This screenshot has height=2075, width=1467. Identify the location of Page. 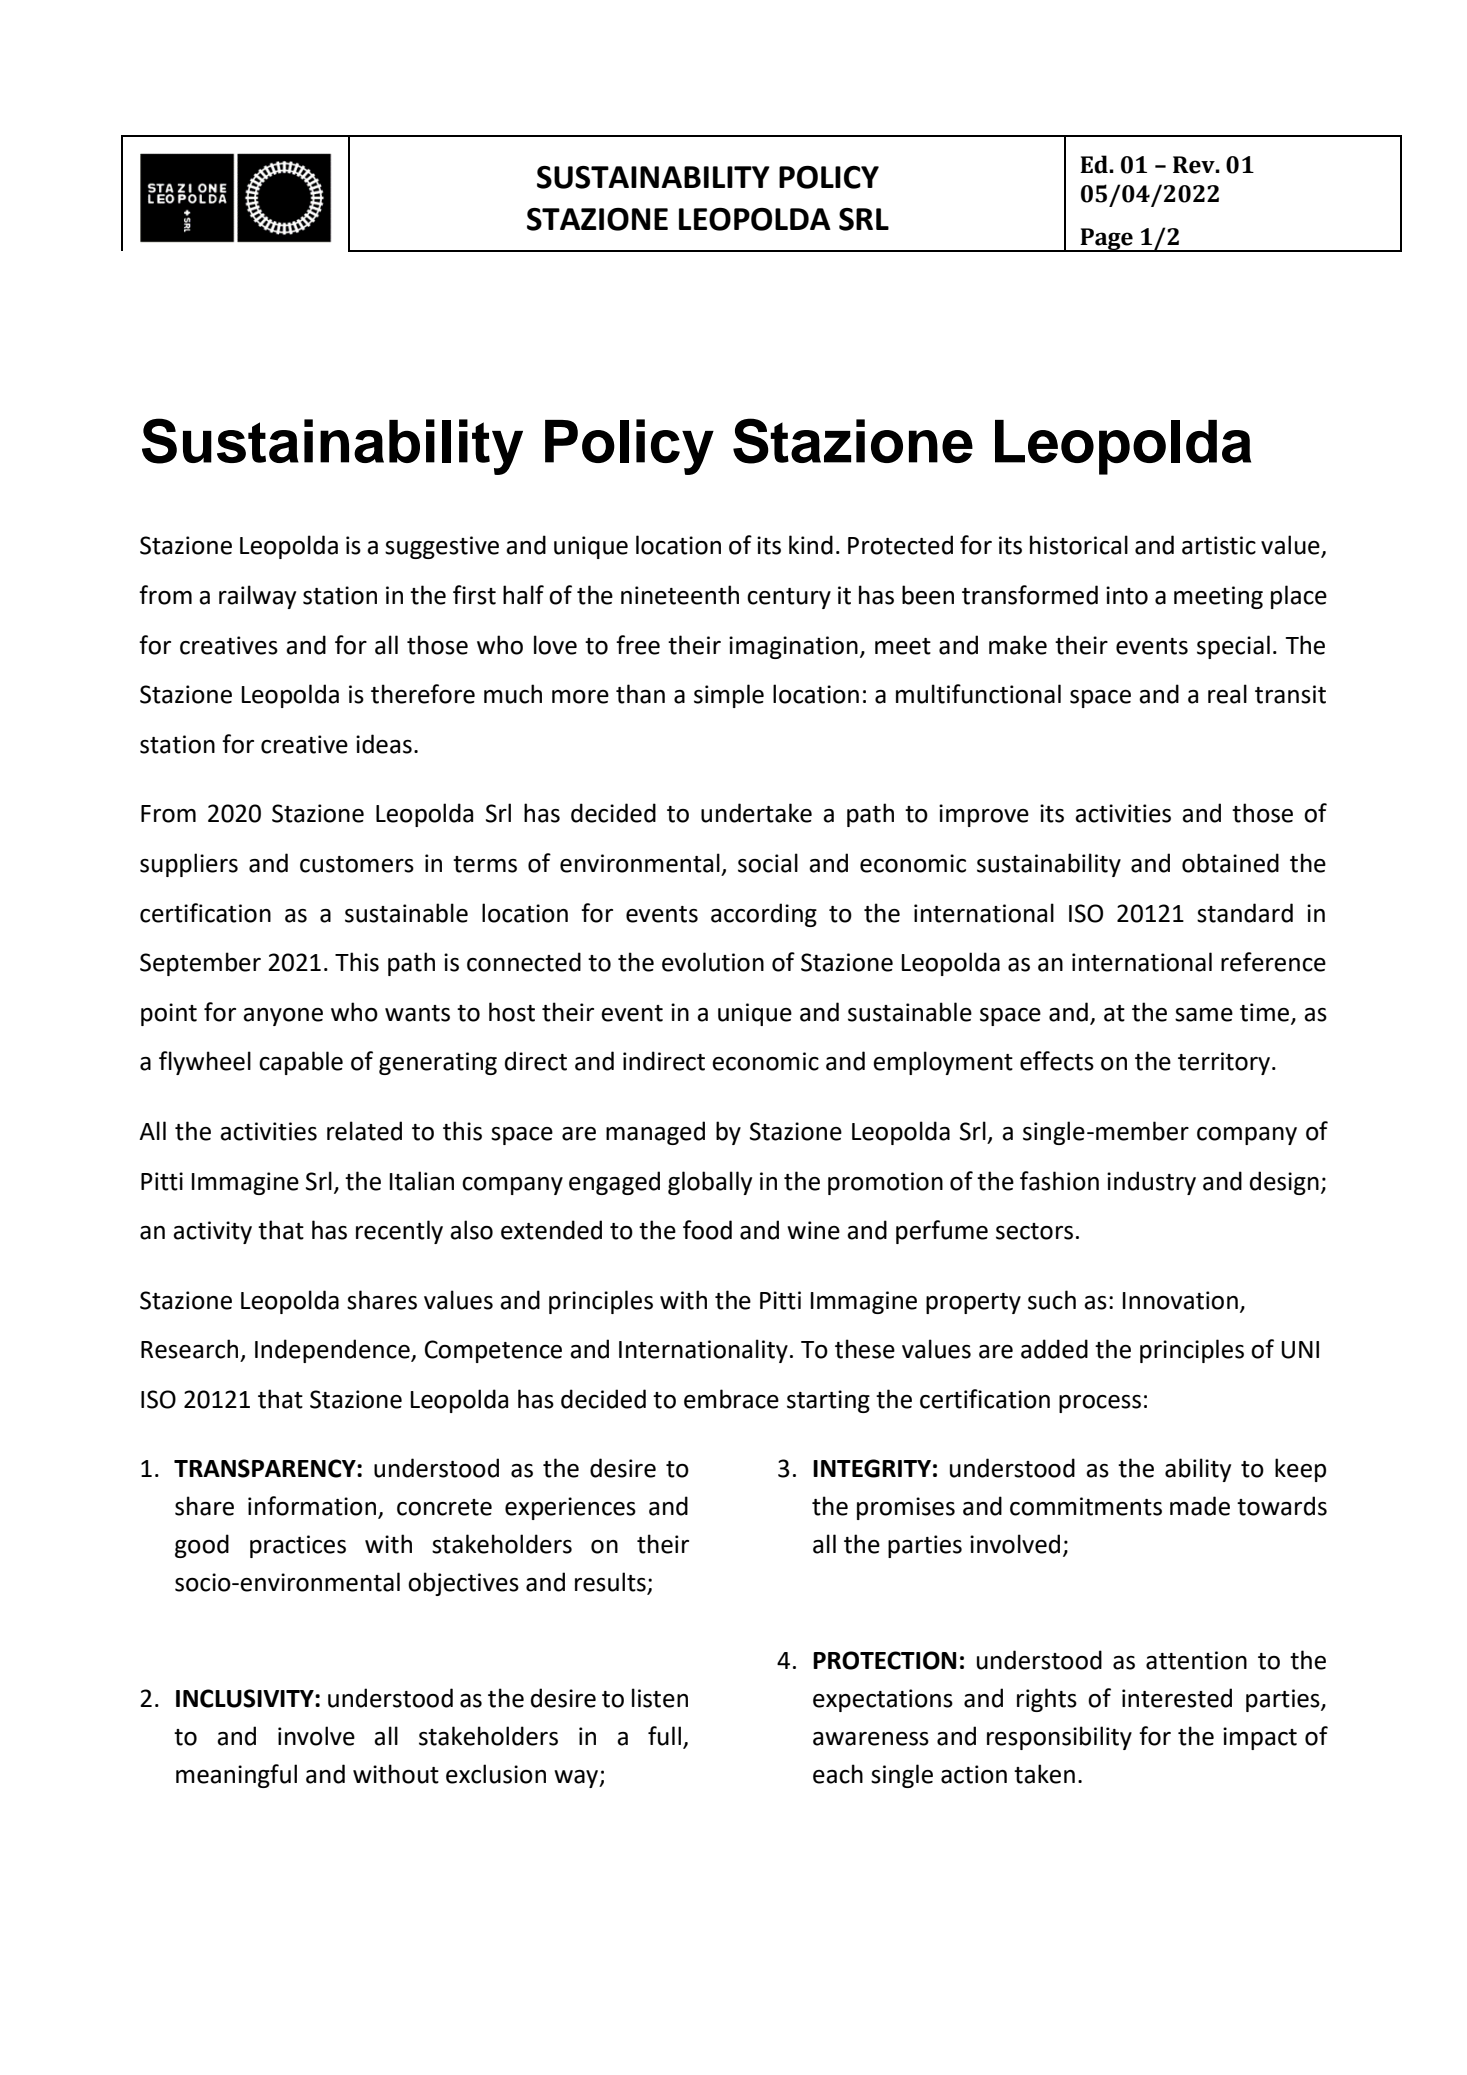
(1106, 240).
